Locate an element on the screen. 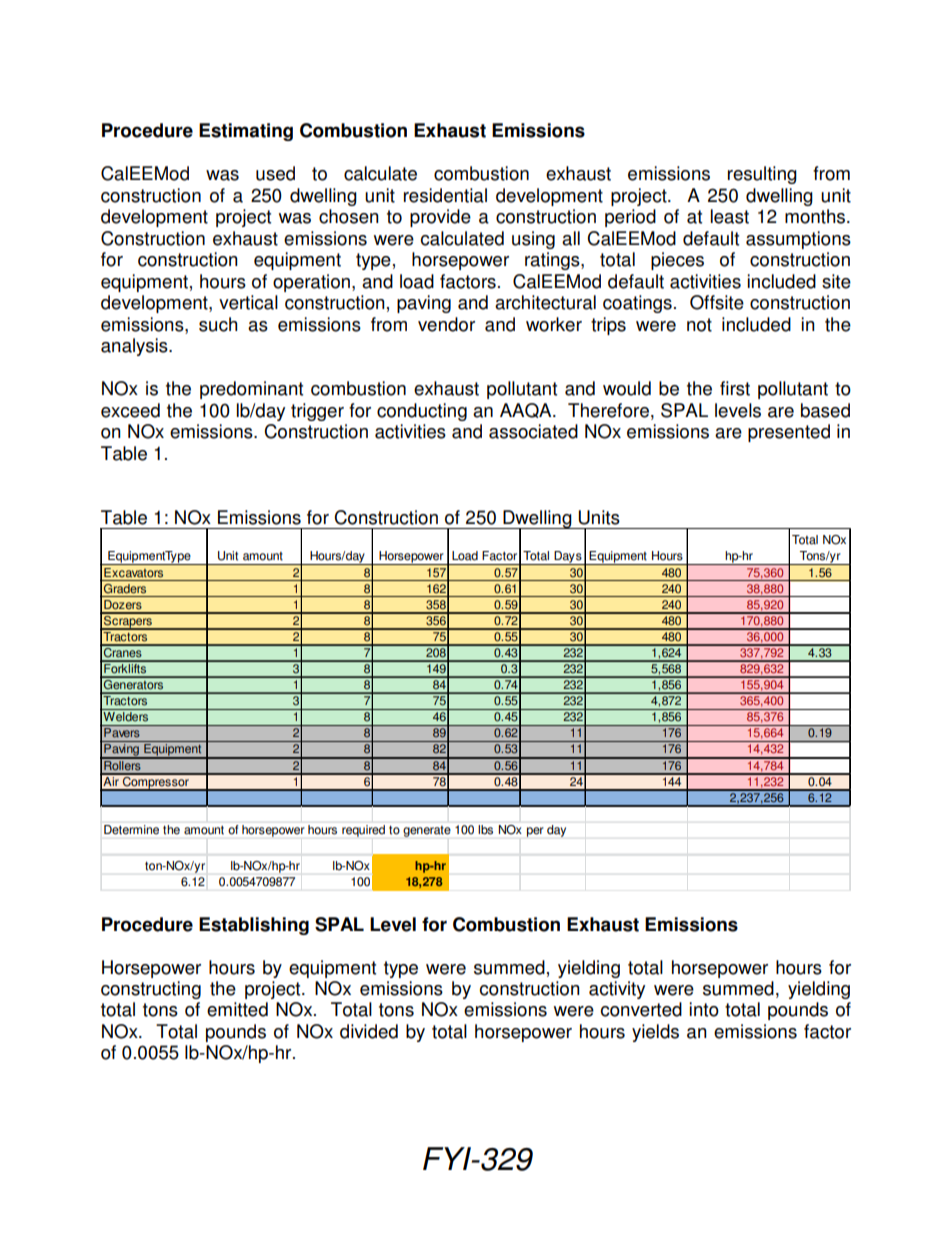 The height and width of the screenshot is (1233, 952). vendor is located at coordinates (446, 324).
